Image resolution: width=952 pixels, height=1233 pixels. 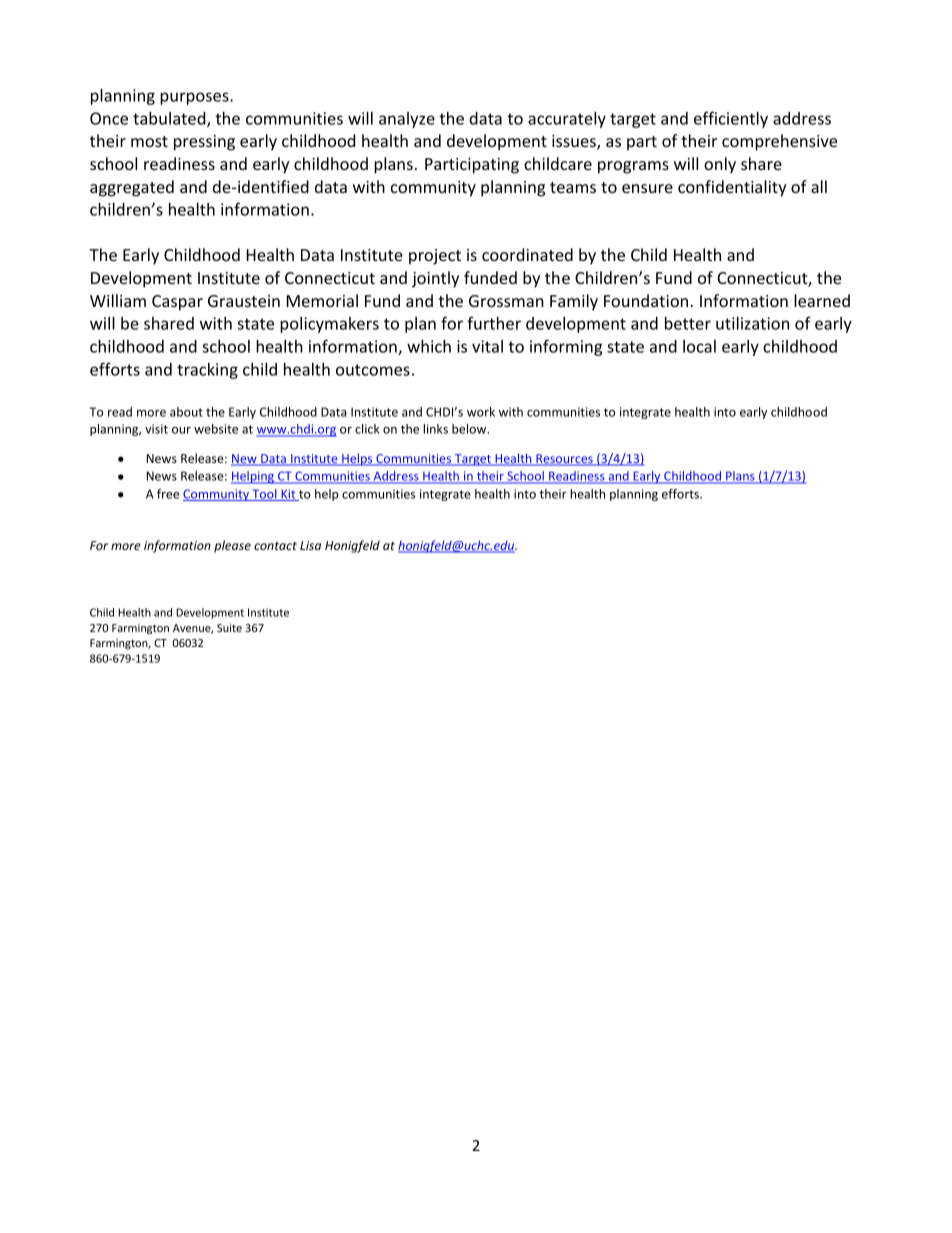 What do you see at coordinates (470, 429) in the image?
I see `below` at bounding box center [470, 429].
